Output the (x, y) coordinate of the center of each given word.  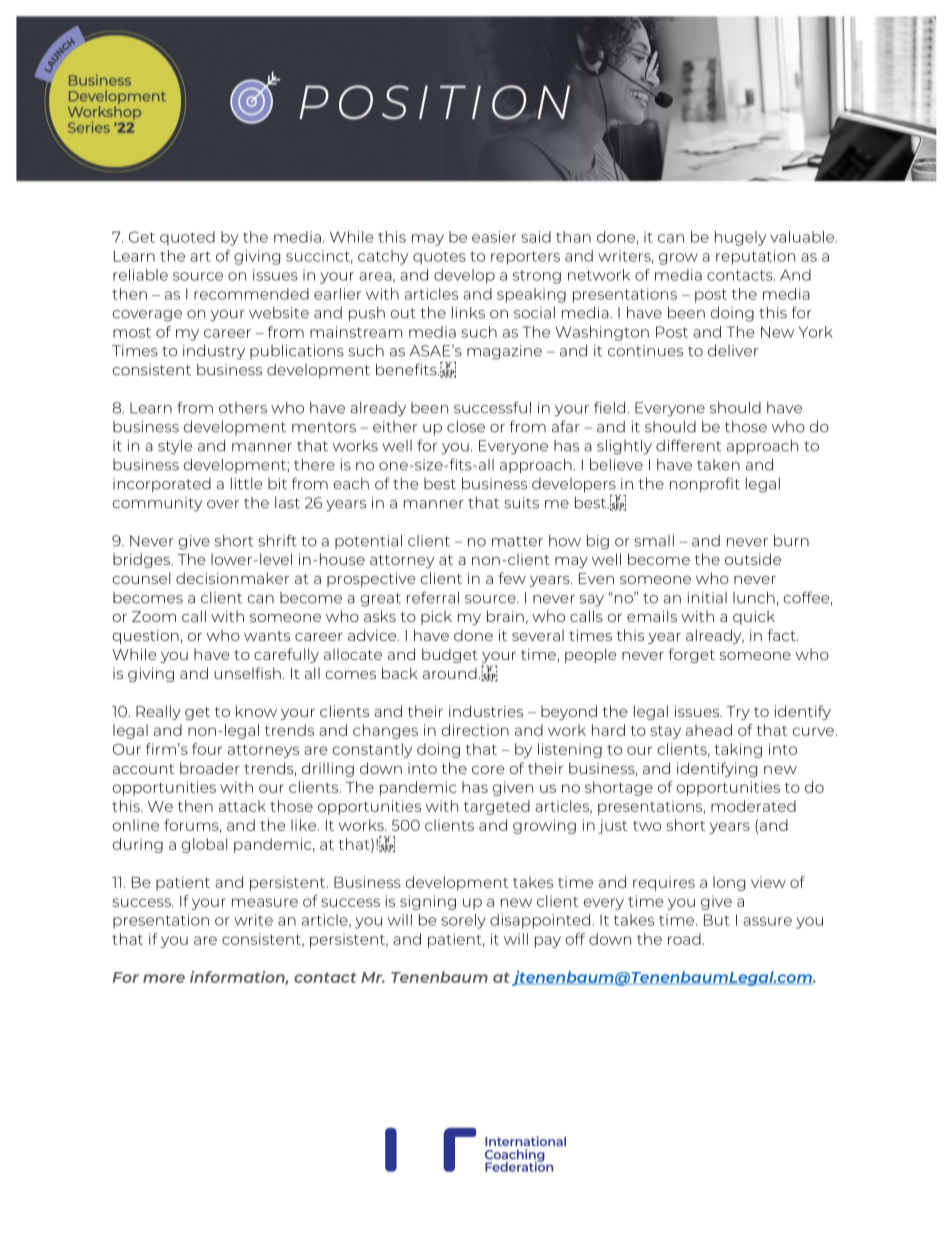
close (466, 427)
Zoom (154, 616)
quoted (187, 238)
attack (242, 806)
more (164, 978)
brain (505, 616)
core (488, 770)
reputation (755, 257)
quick (754, 617)
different (688, 445)
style (175, 447)
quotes (439, 258)
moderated (753, 806)
